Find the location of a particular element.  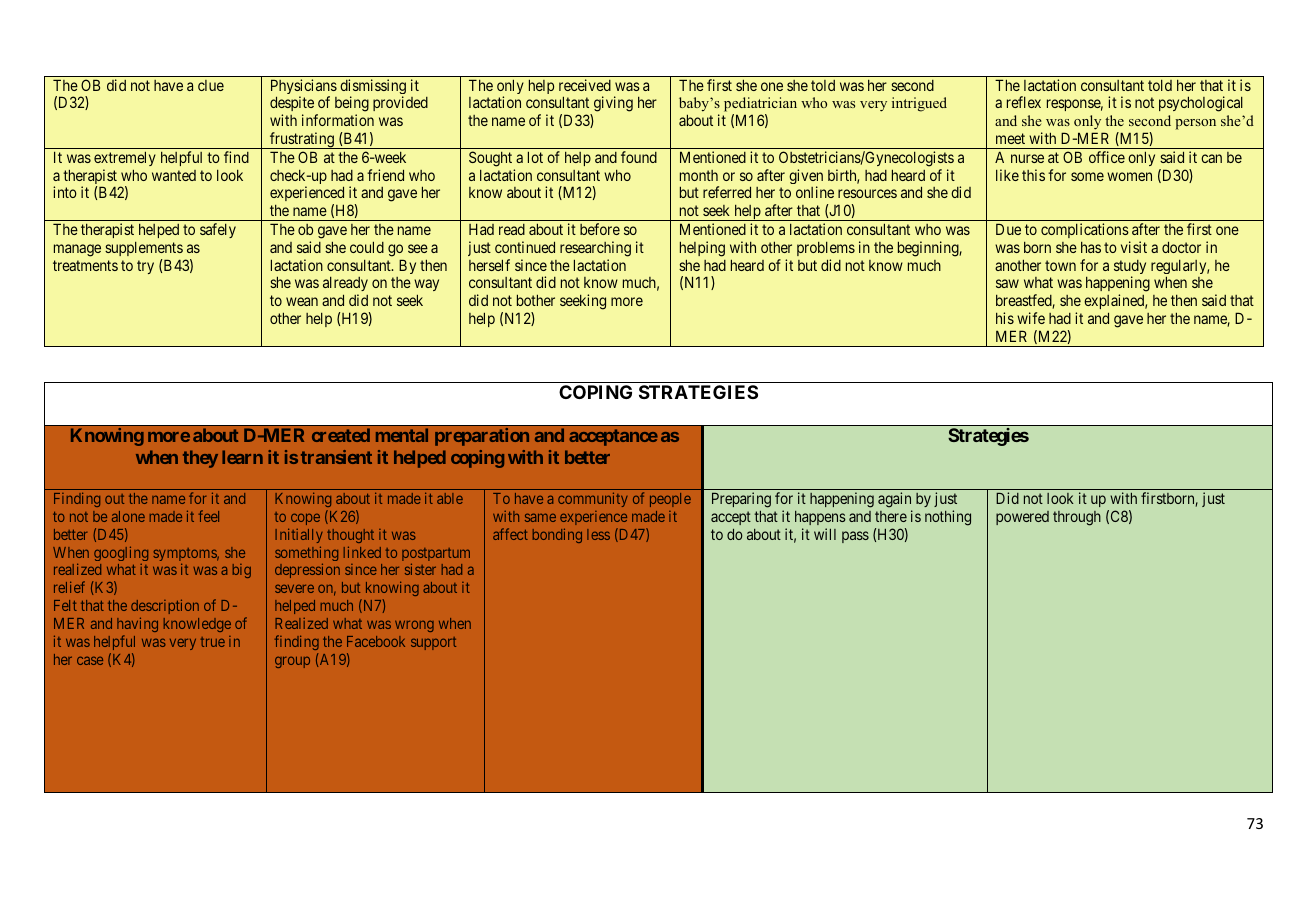

has is located at coordinates (1091, 247).
